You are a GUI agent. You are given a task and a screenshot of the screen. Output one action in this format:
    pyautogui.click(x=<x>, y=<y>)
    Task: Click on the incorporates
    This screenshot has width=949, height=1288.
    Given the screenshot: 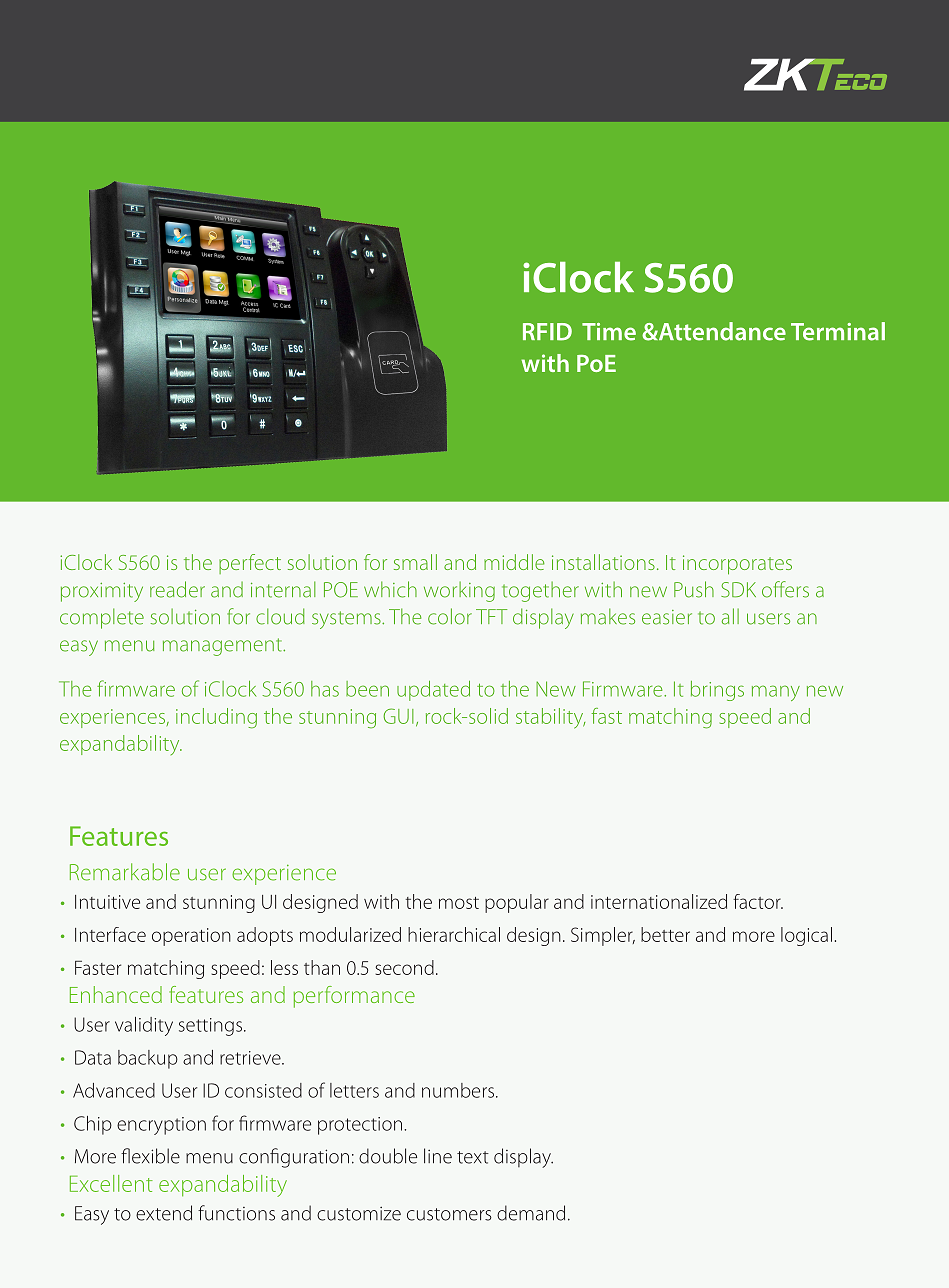 What is the action you would take?
    pyautogui.click(x=737, y=565)
